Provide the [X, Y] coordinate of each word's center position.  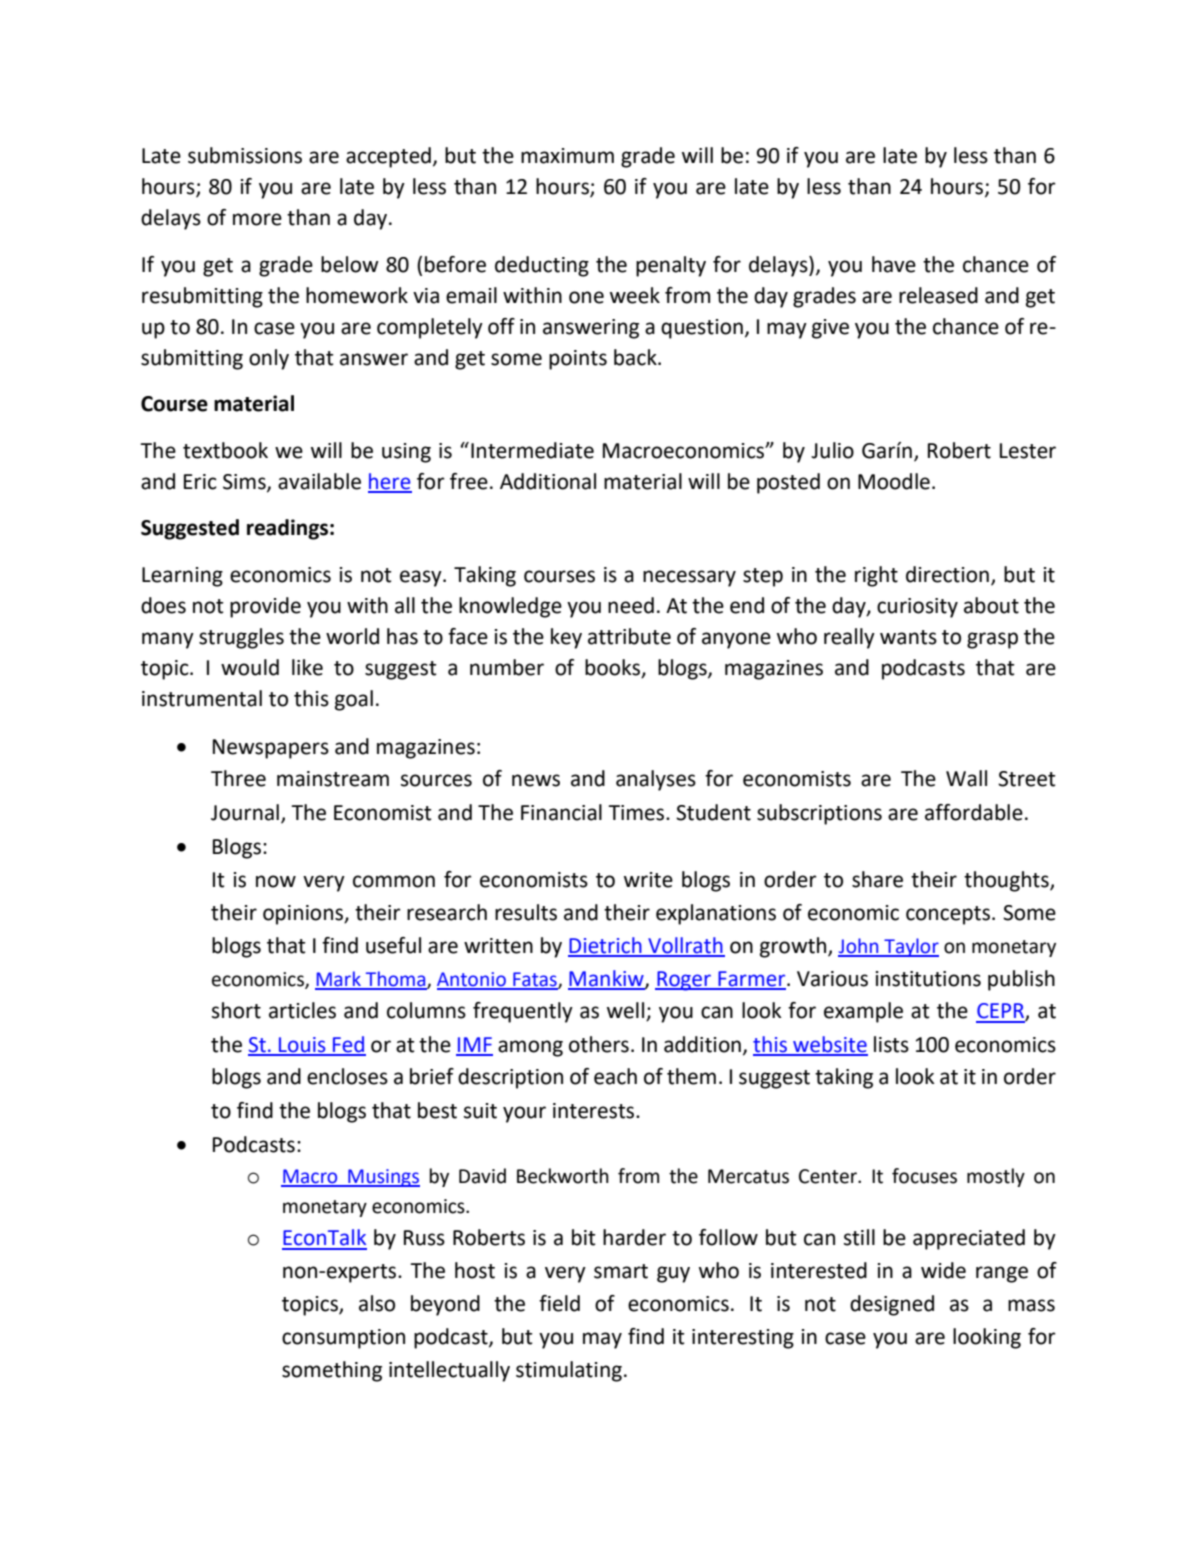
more [257, 219]
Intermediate [532, 450]
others [599, 1044]
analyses [656, 780]
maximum [567, 156]
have [894, 264]
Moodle [894, 481]
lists [891, 1044]
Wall [966, 778]
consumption [343, 1339]
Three [238, 778]
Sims [245, 482]
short [236, 1010]
